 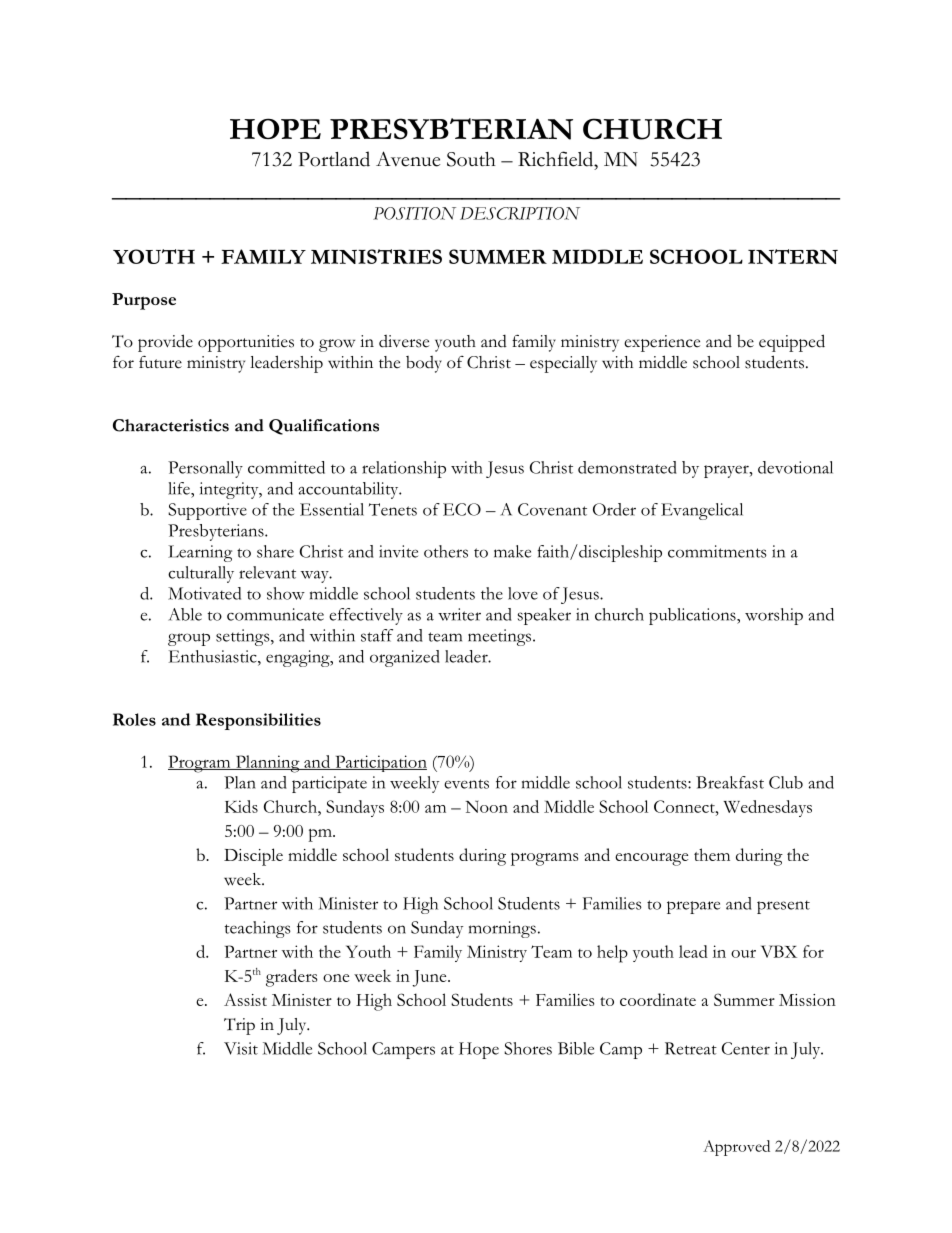 I want to click on publications, so click(x=693, y=616).
